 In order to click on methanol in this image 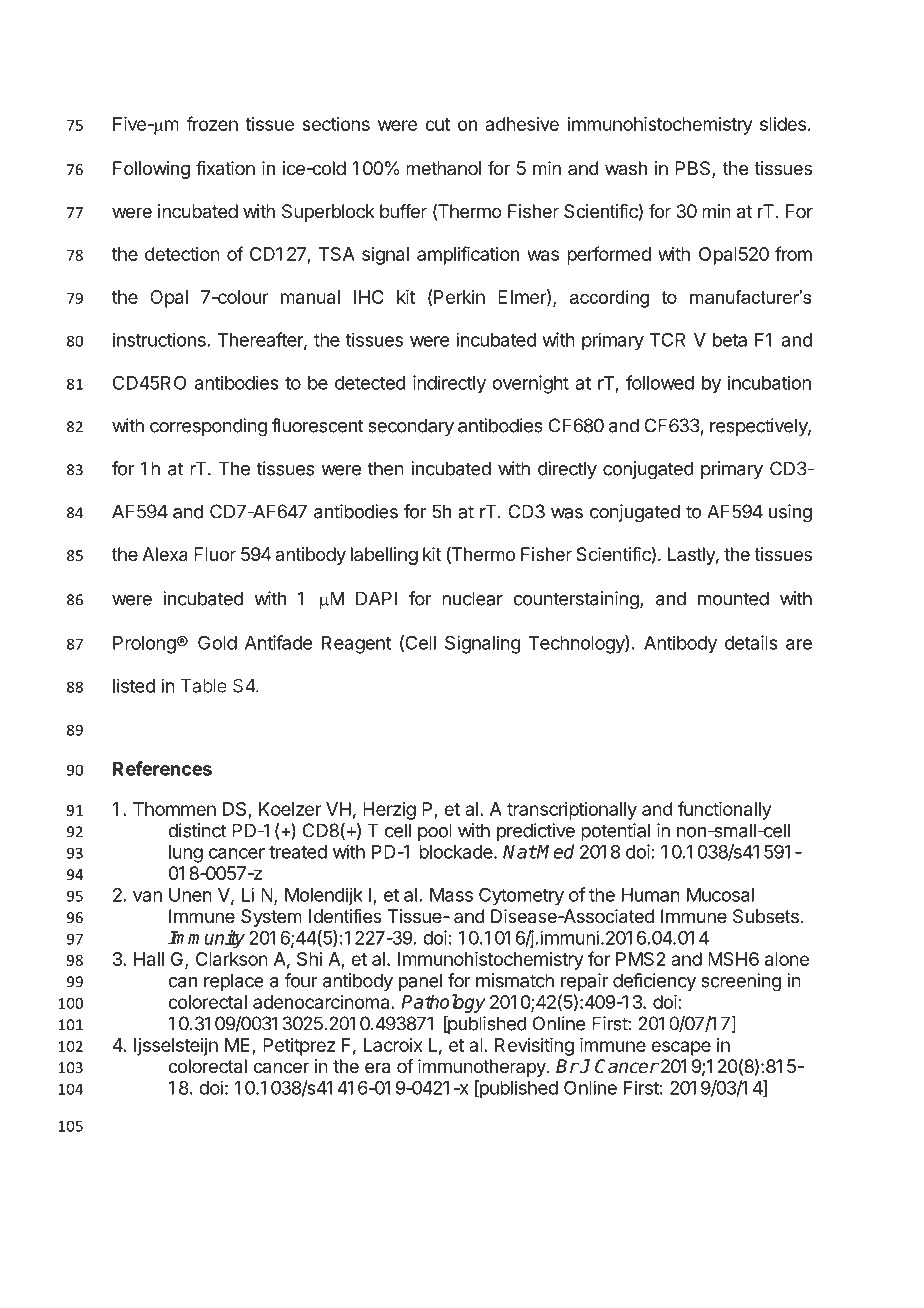, I will do `click(443, 168)`.
